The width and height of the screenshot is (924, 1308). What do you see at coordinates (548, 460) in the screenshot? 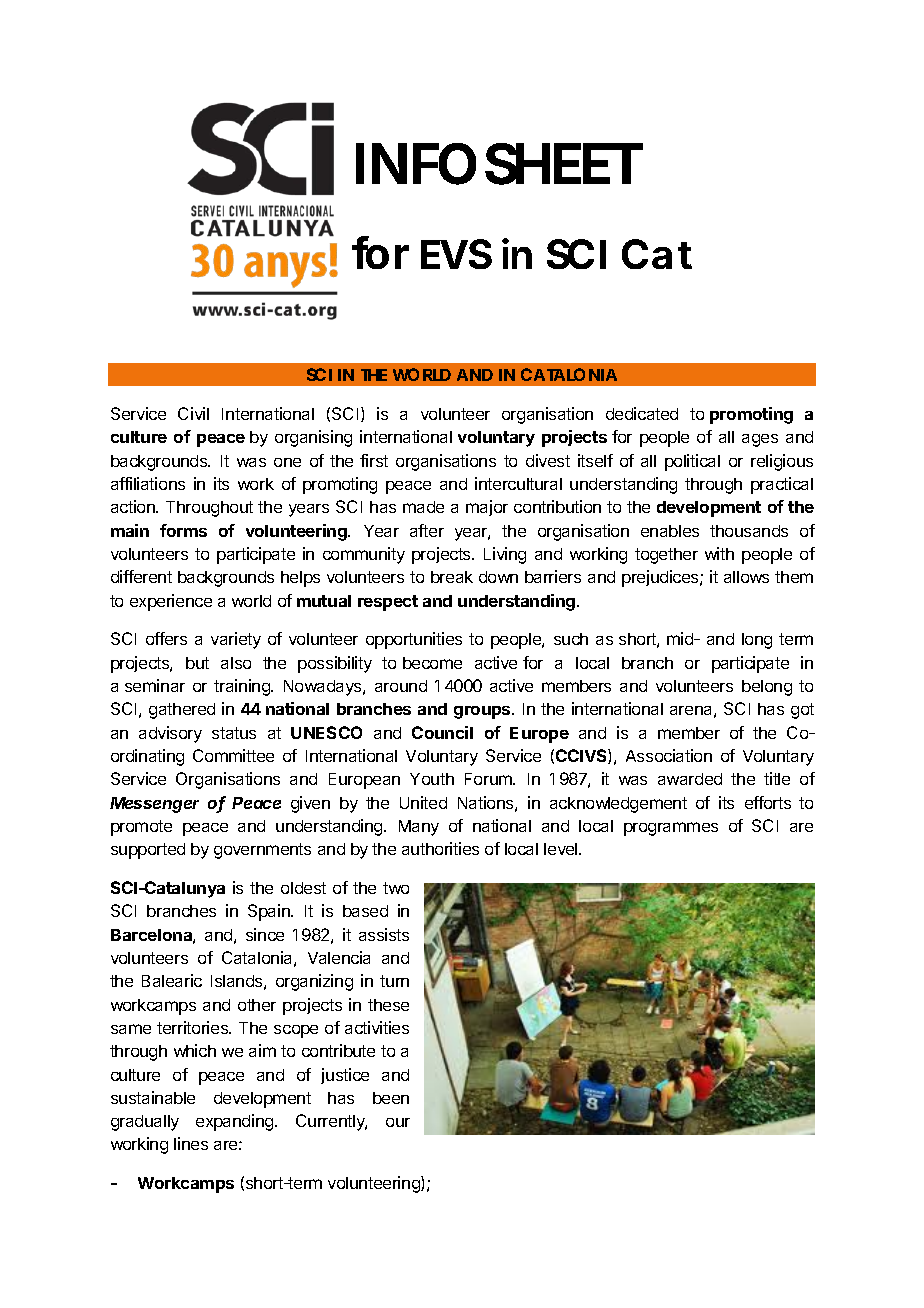
I see `divest` at bounding box center [548, 460].
